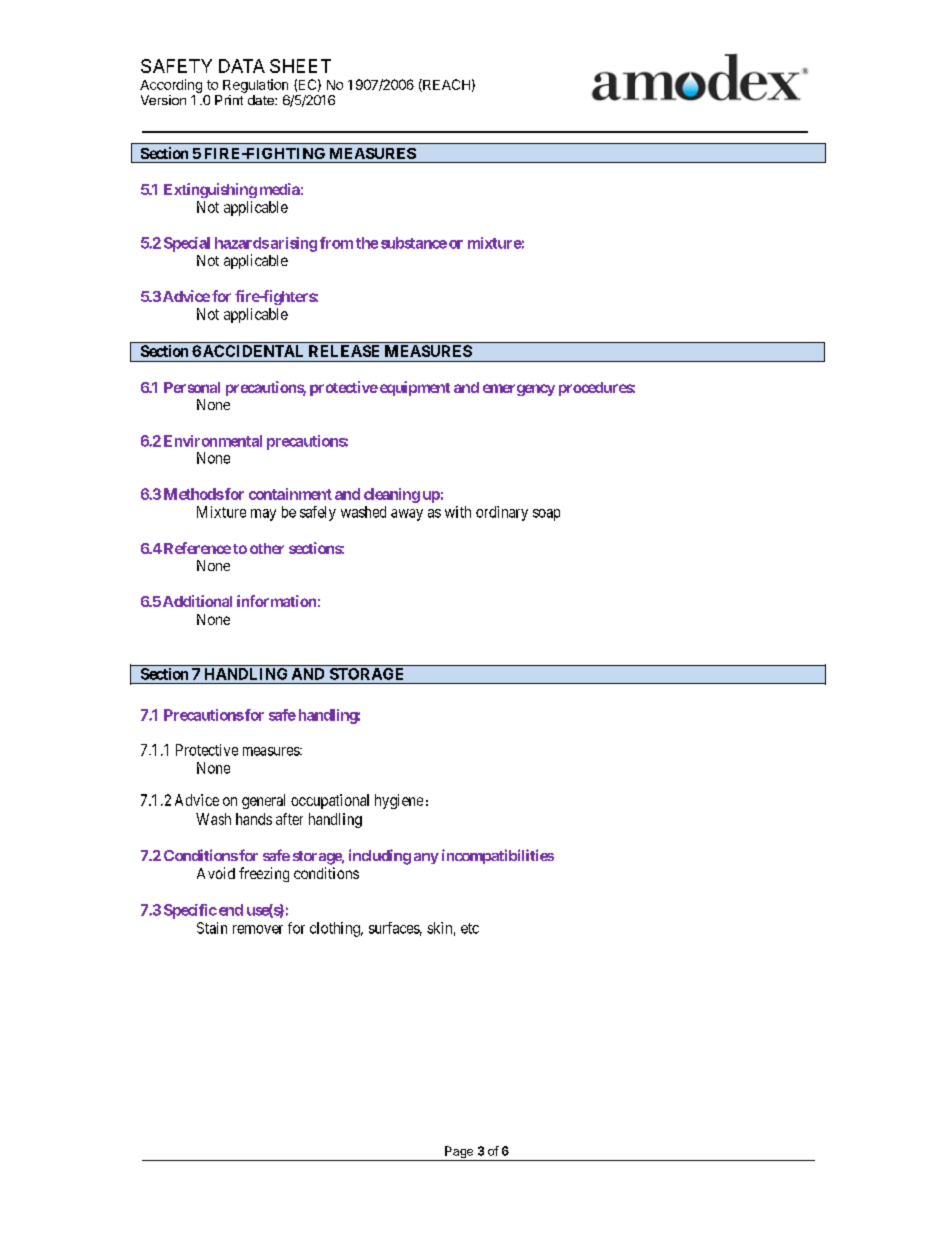 This screenshot has height=1233, width=952. Describe the element at coordinates (212, 928) in the screenshot. I see `Stain` at that location.
